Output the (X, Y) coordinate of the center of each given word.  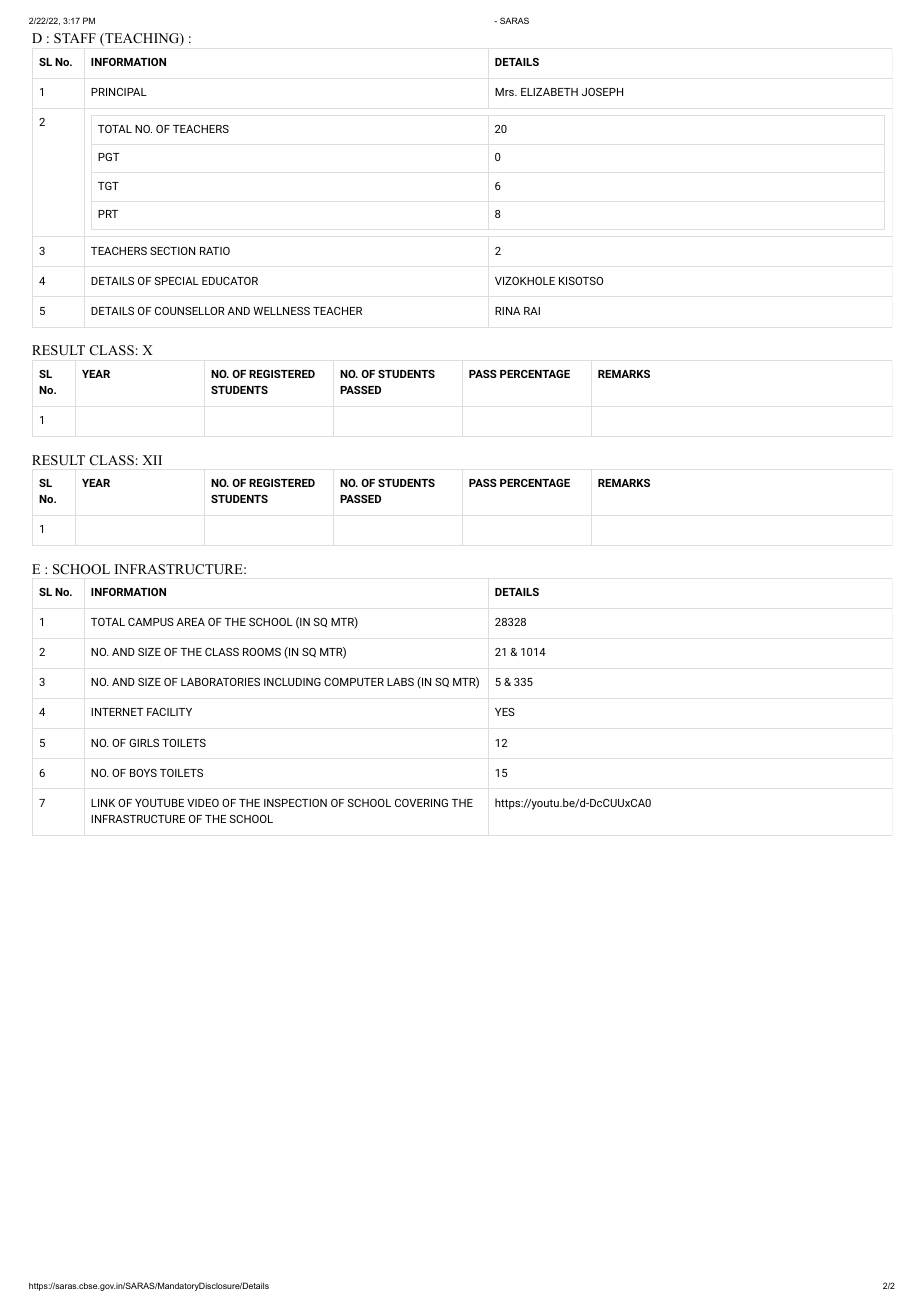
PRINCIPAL (119, 92)
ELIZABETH (549, 92)
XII (152, 460)
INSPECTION (295, 803)
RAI (532, 311)
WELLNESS (281, 311)
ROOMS (262, 652)
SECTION (172, 251)
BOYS (143, 773)
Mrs (505, 92)
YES (505, 712)
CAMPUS (151, 622)
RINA (507, 311)
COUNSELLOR (190, 311)
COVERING (421, 803)
